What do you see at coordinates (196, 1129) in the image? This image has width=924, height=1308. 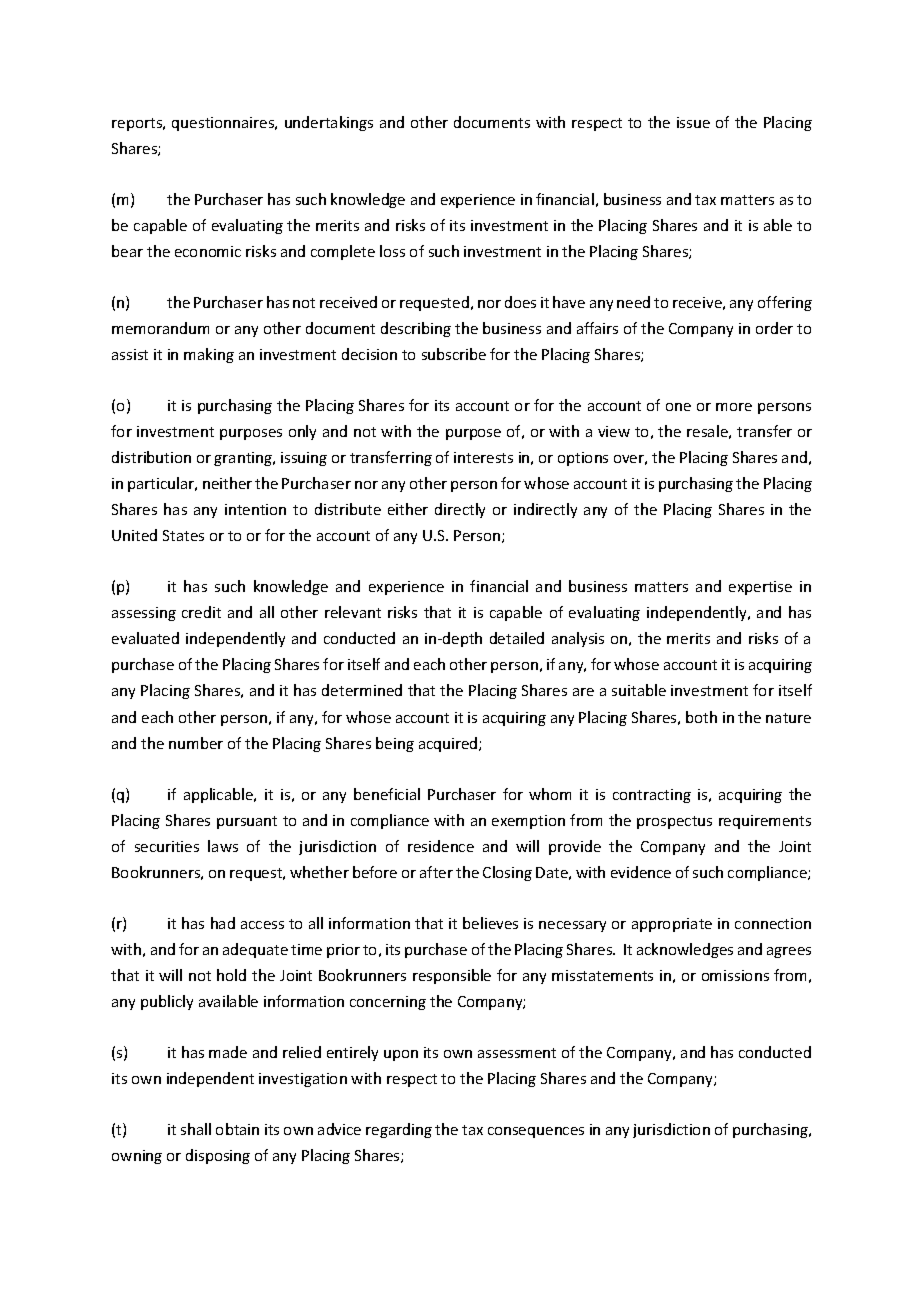 I see `shall` at bounding box center [196, 1129].
